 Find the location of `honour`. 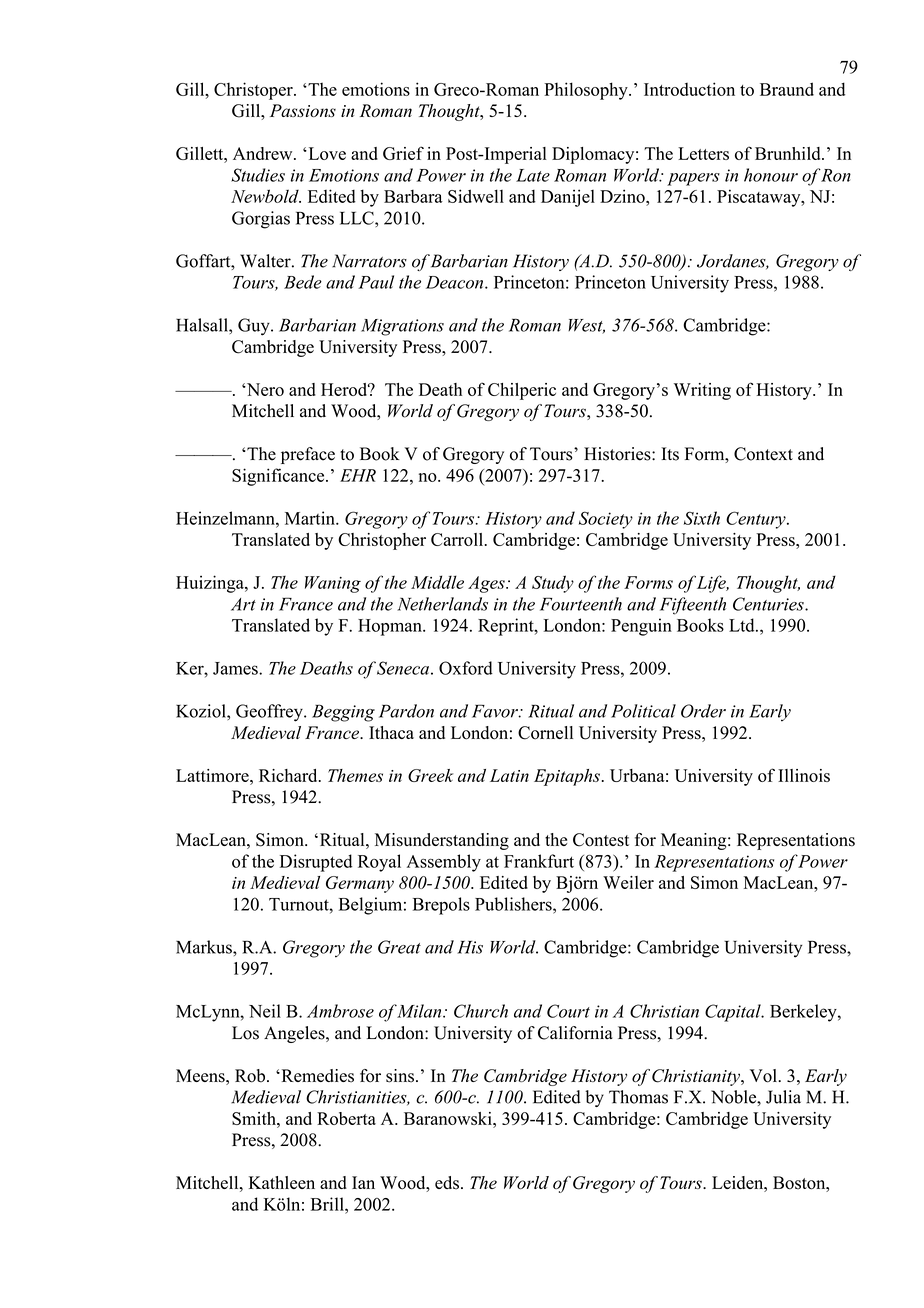

honour is located at coordinates (771, 175).
